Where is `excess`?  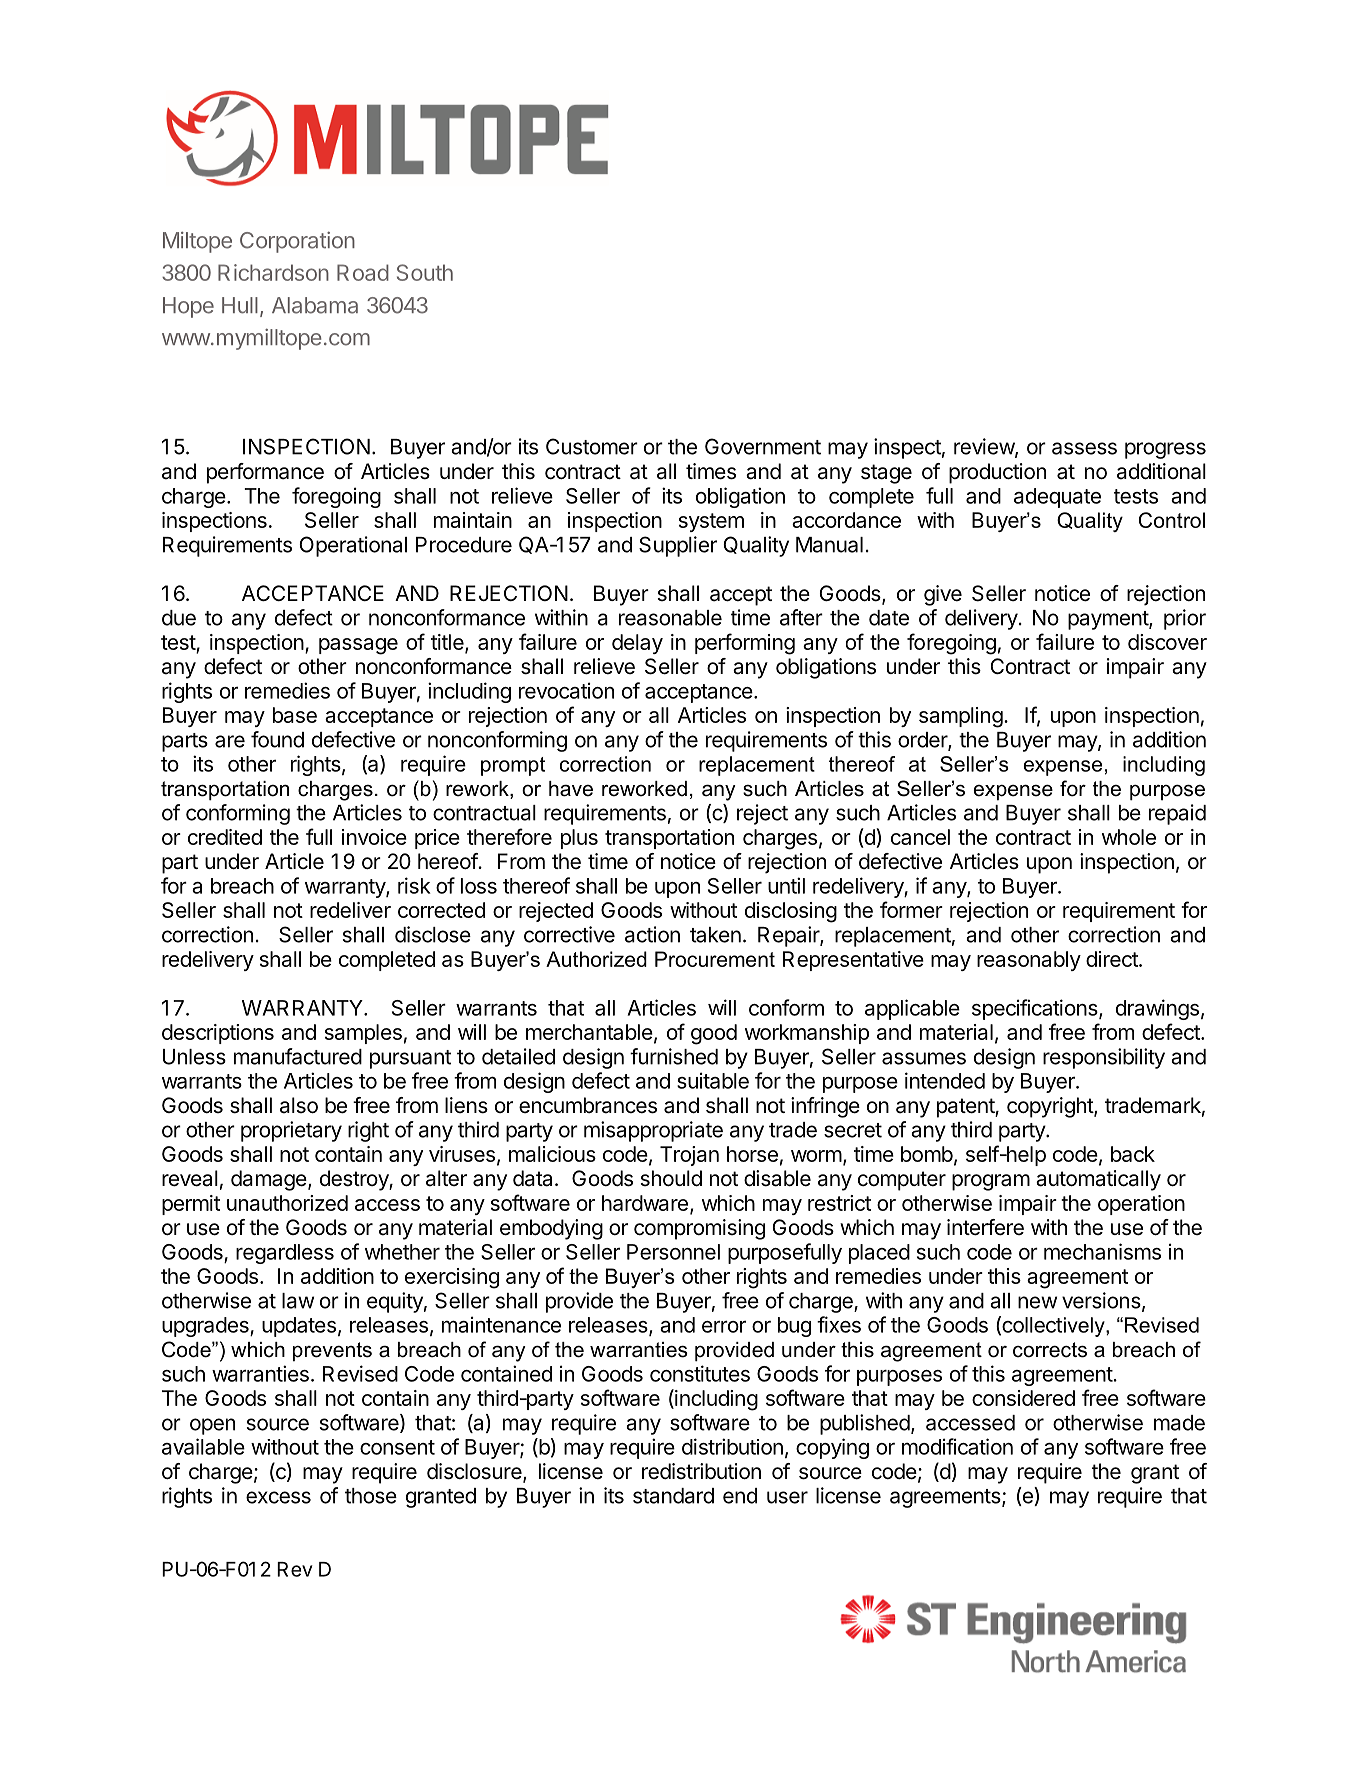 excess is located at coordinates (278, 1497).
